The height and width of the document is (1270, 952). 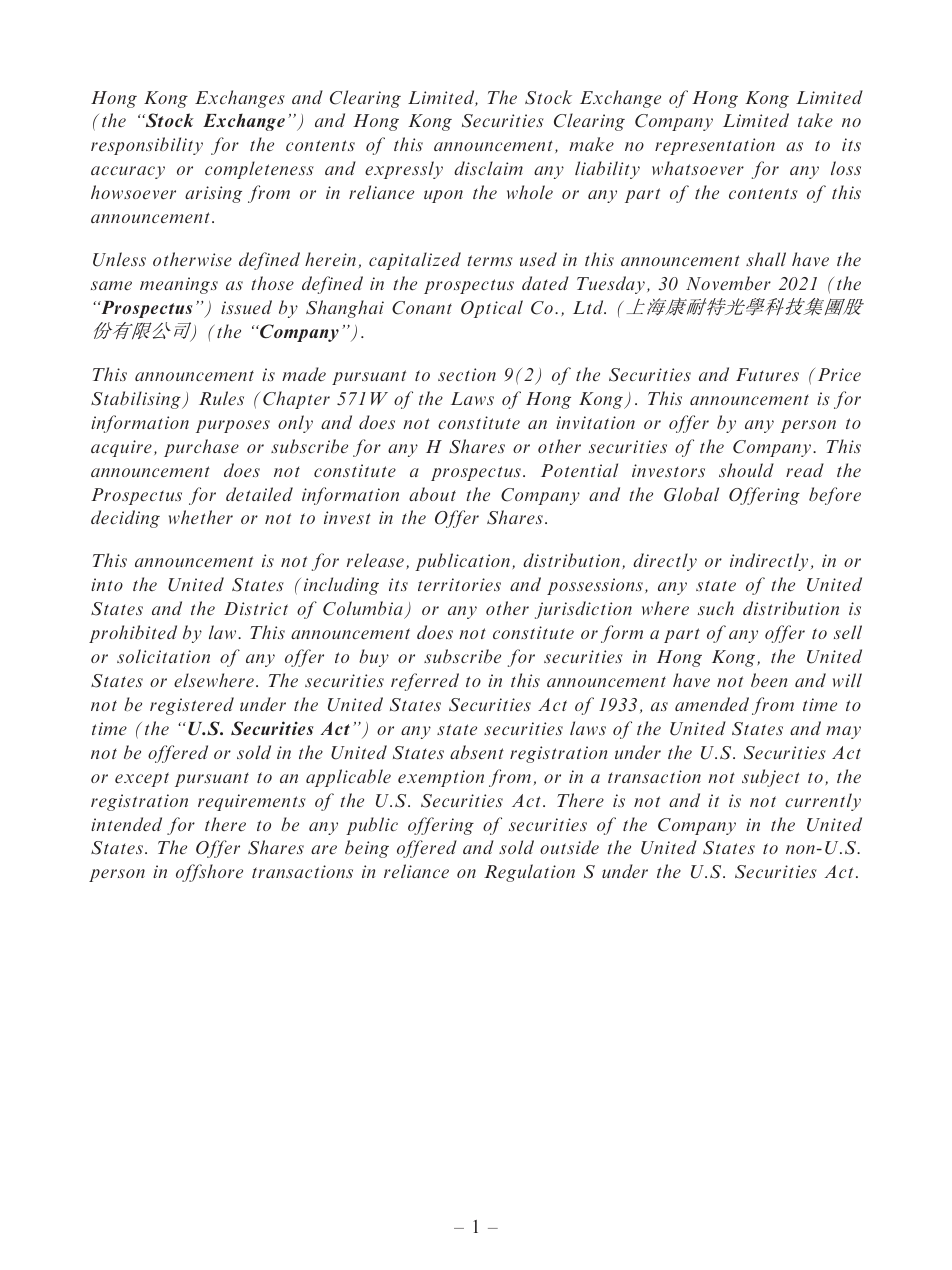 I want to click on offshore, so click(x=209, y=873).
